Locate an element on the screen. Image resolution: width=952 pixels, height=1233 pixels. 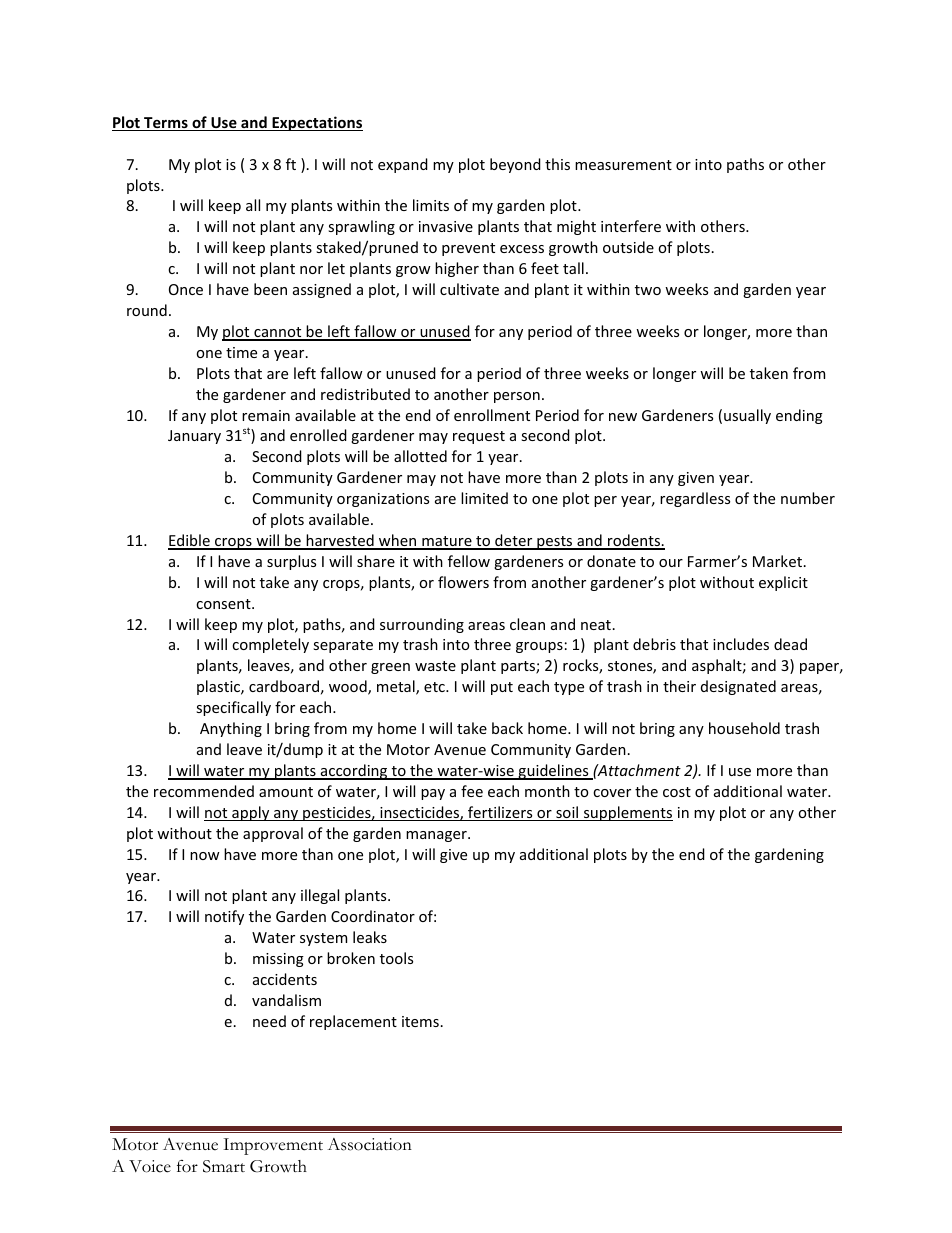
beyond is located at coordinates (515, 165).
